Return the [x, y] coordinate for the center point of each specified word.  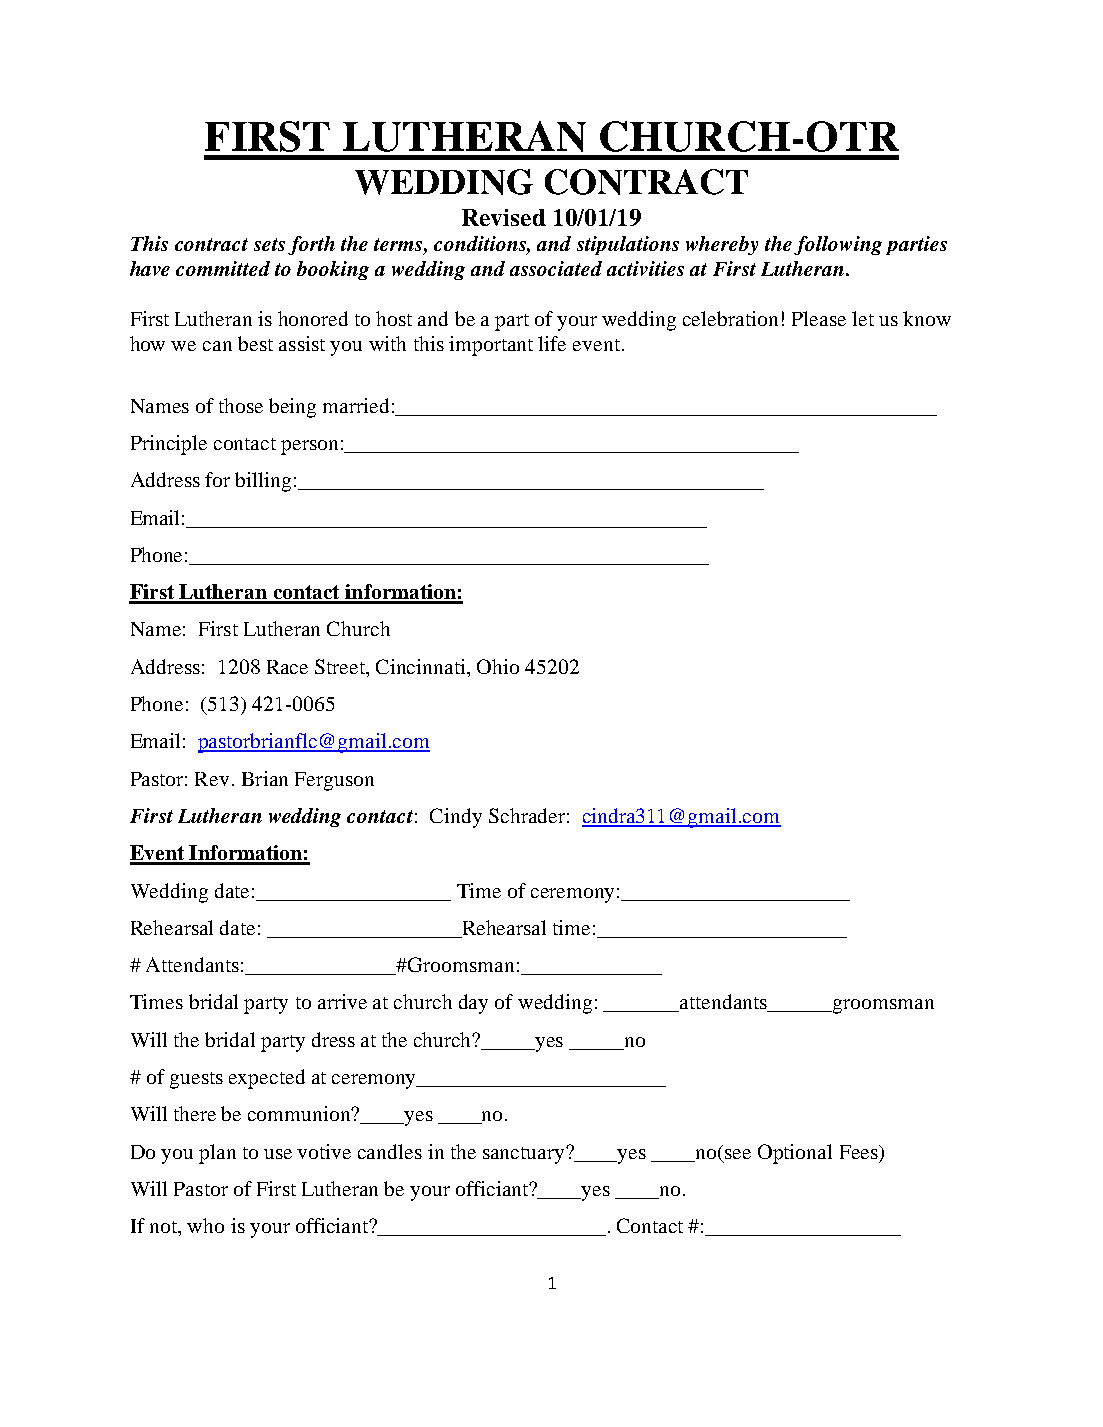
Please [819, 318]
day [473, 1004]
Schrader [527, 815]
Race [287, 667]
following [838, 245]
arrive [342, 1001]
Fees [860, 1152]
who [205, 1225]
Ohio [498, 666]
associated [556, 268]
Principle [169, 445]
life [552, 343]
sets [269, 244]
